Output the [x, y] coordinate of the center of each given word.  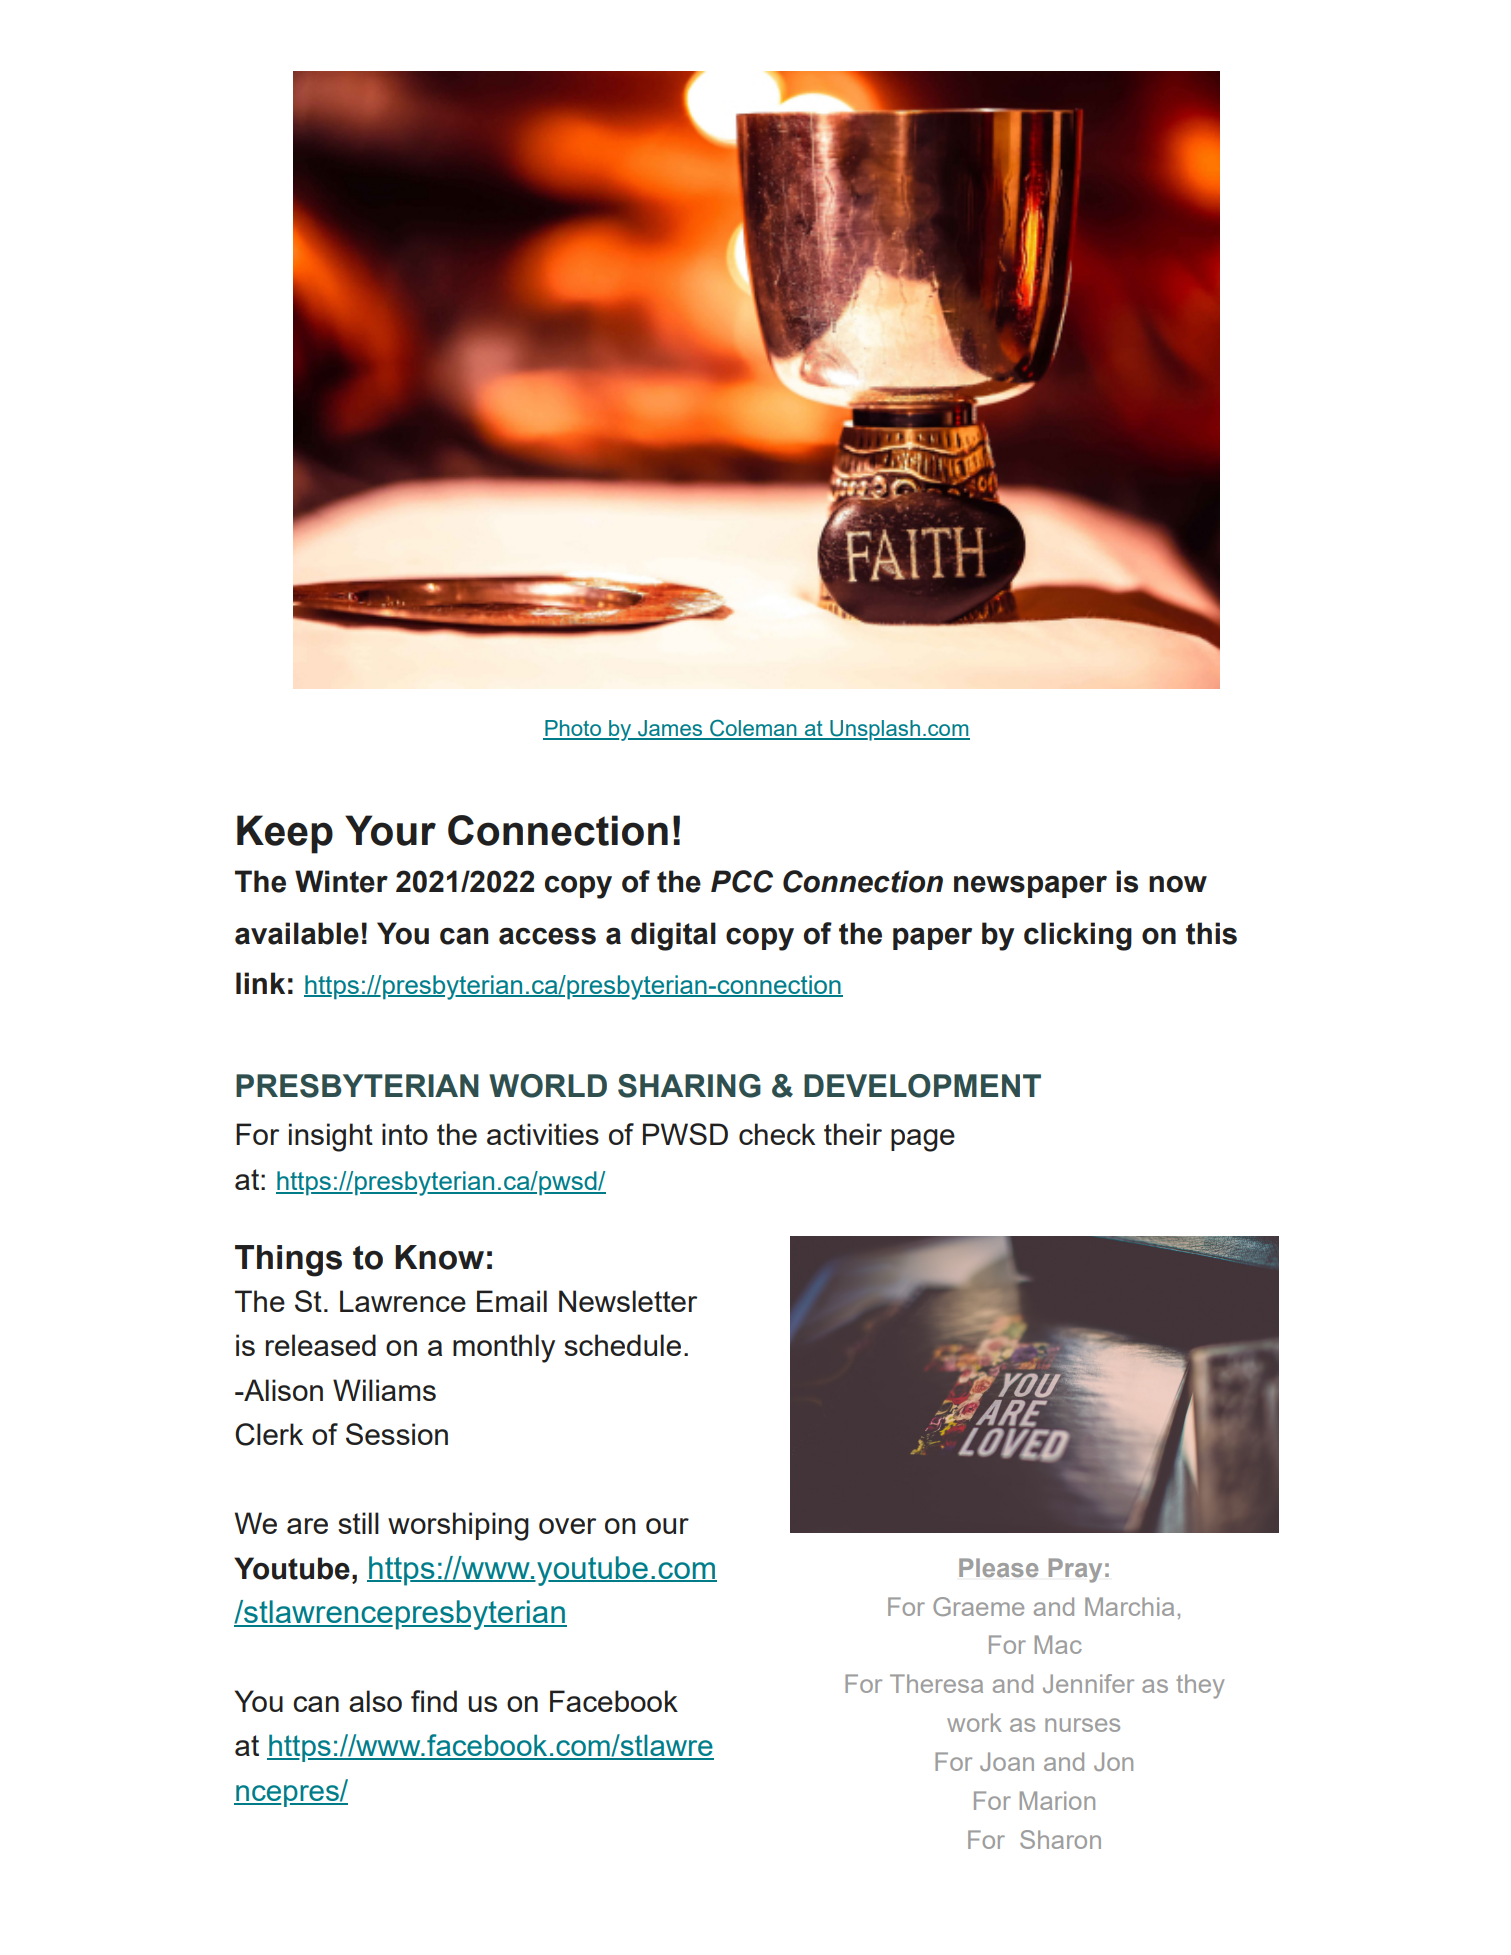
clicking [1078, 936]
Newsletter [628, 1301]
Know [439, 1257]
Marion [1057, 1800]
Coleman [753, 729]
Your [390, 830]
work [974, 1722]
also [375, 1701]
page [923, 1140]
